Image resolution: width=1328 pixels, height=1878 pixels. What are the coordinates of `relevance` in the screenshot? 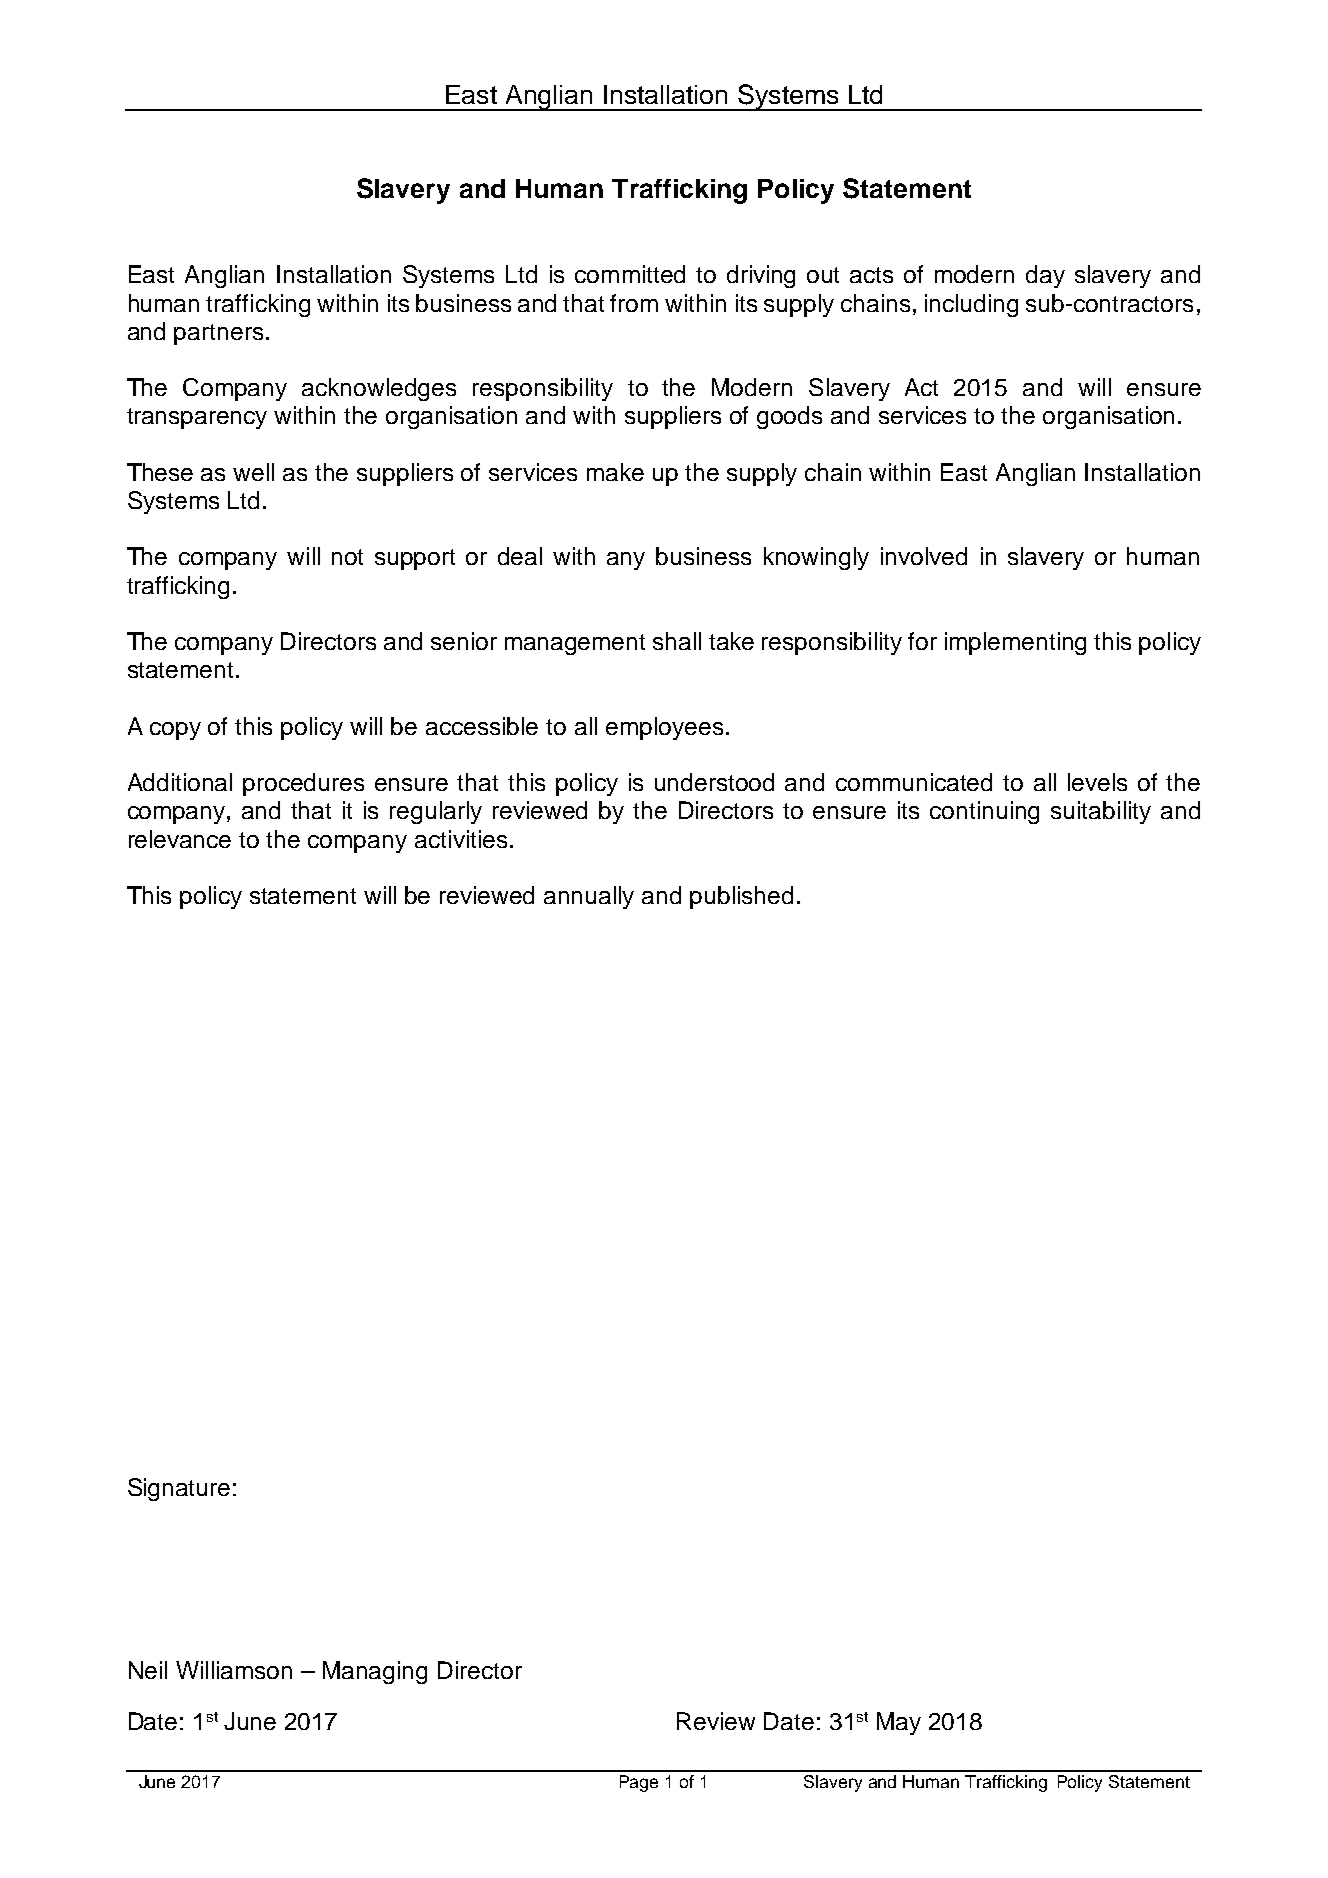 It's located at (180, 839).
